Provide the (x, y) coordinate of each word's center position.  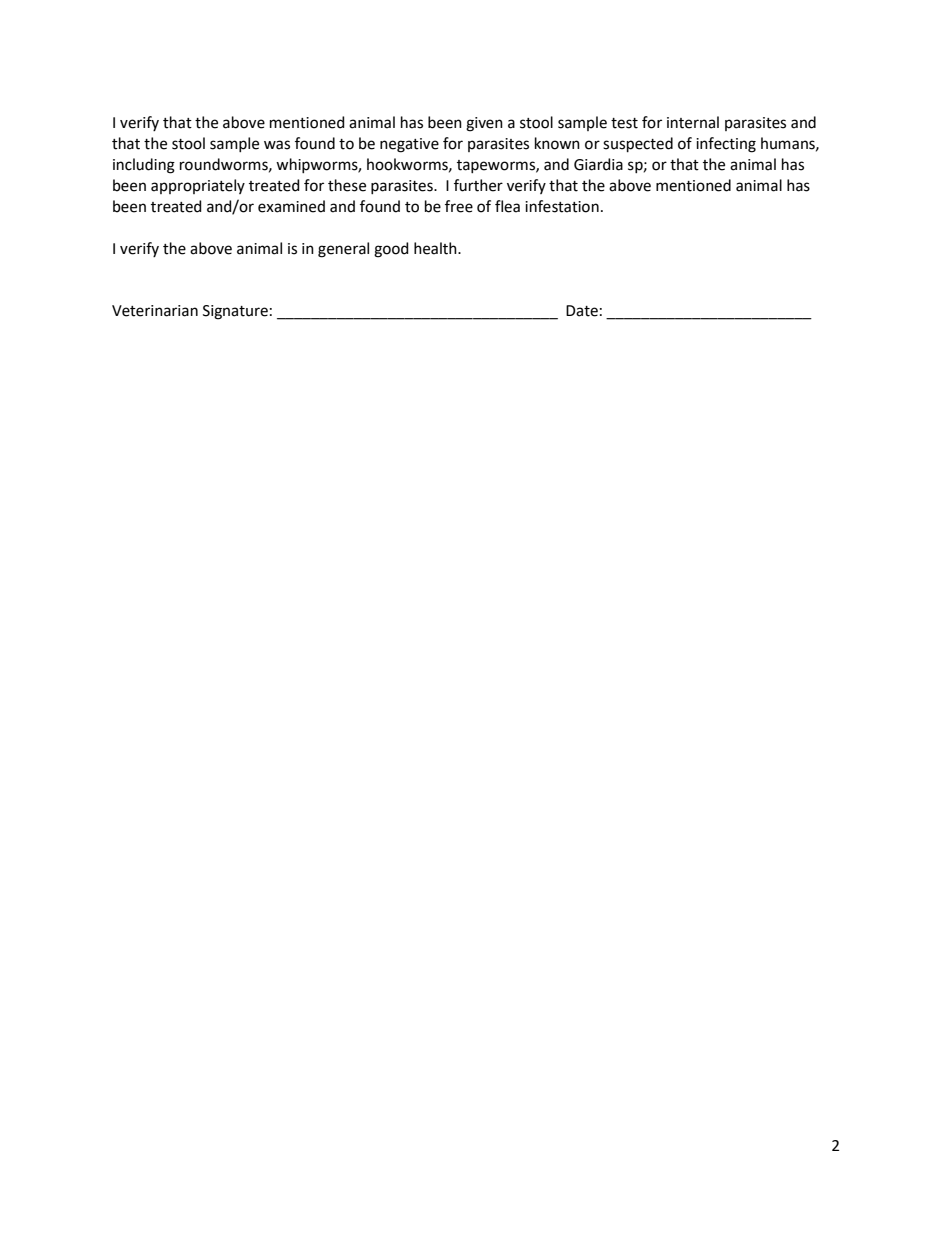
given (484, 124)
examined (291, 206)
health (436, 248)
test (624, 123)
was (277, 145)
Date (582, 311)
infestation (562, 206)
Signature (235, 312)
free (459, 206)
